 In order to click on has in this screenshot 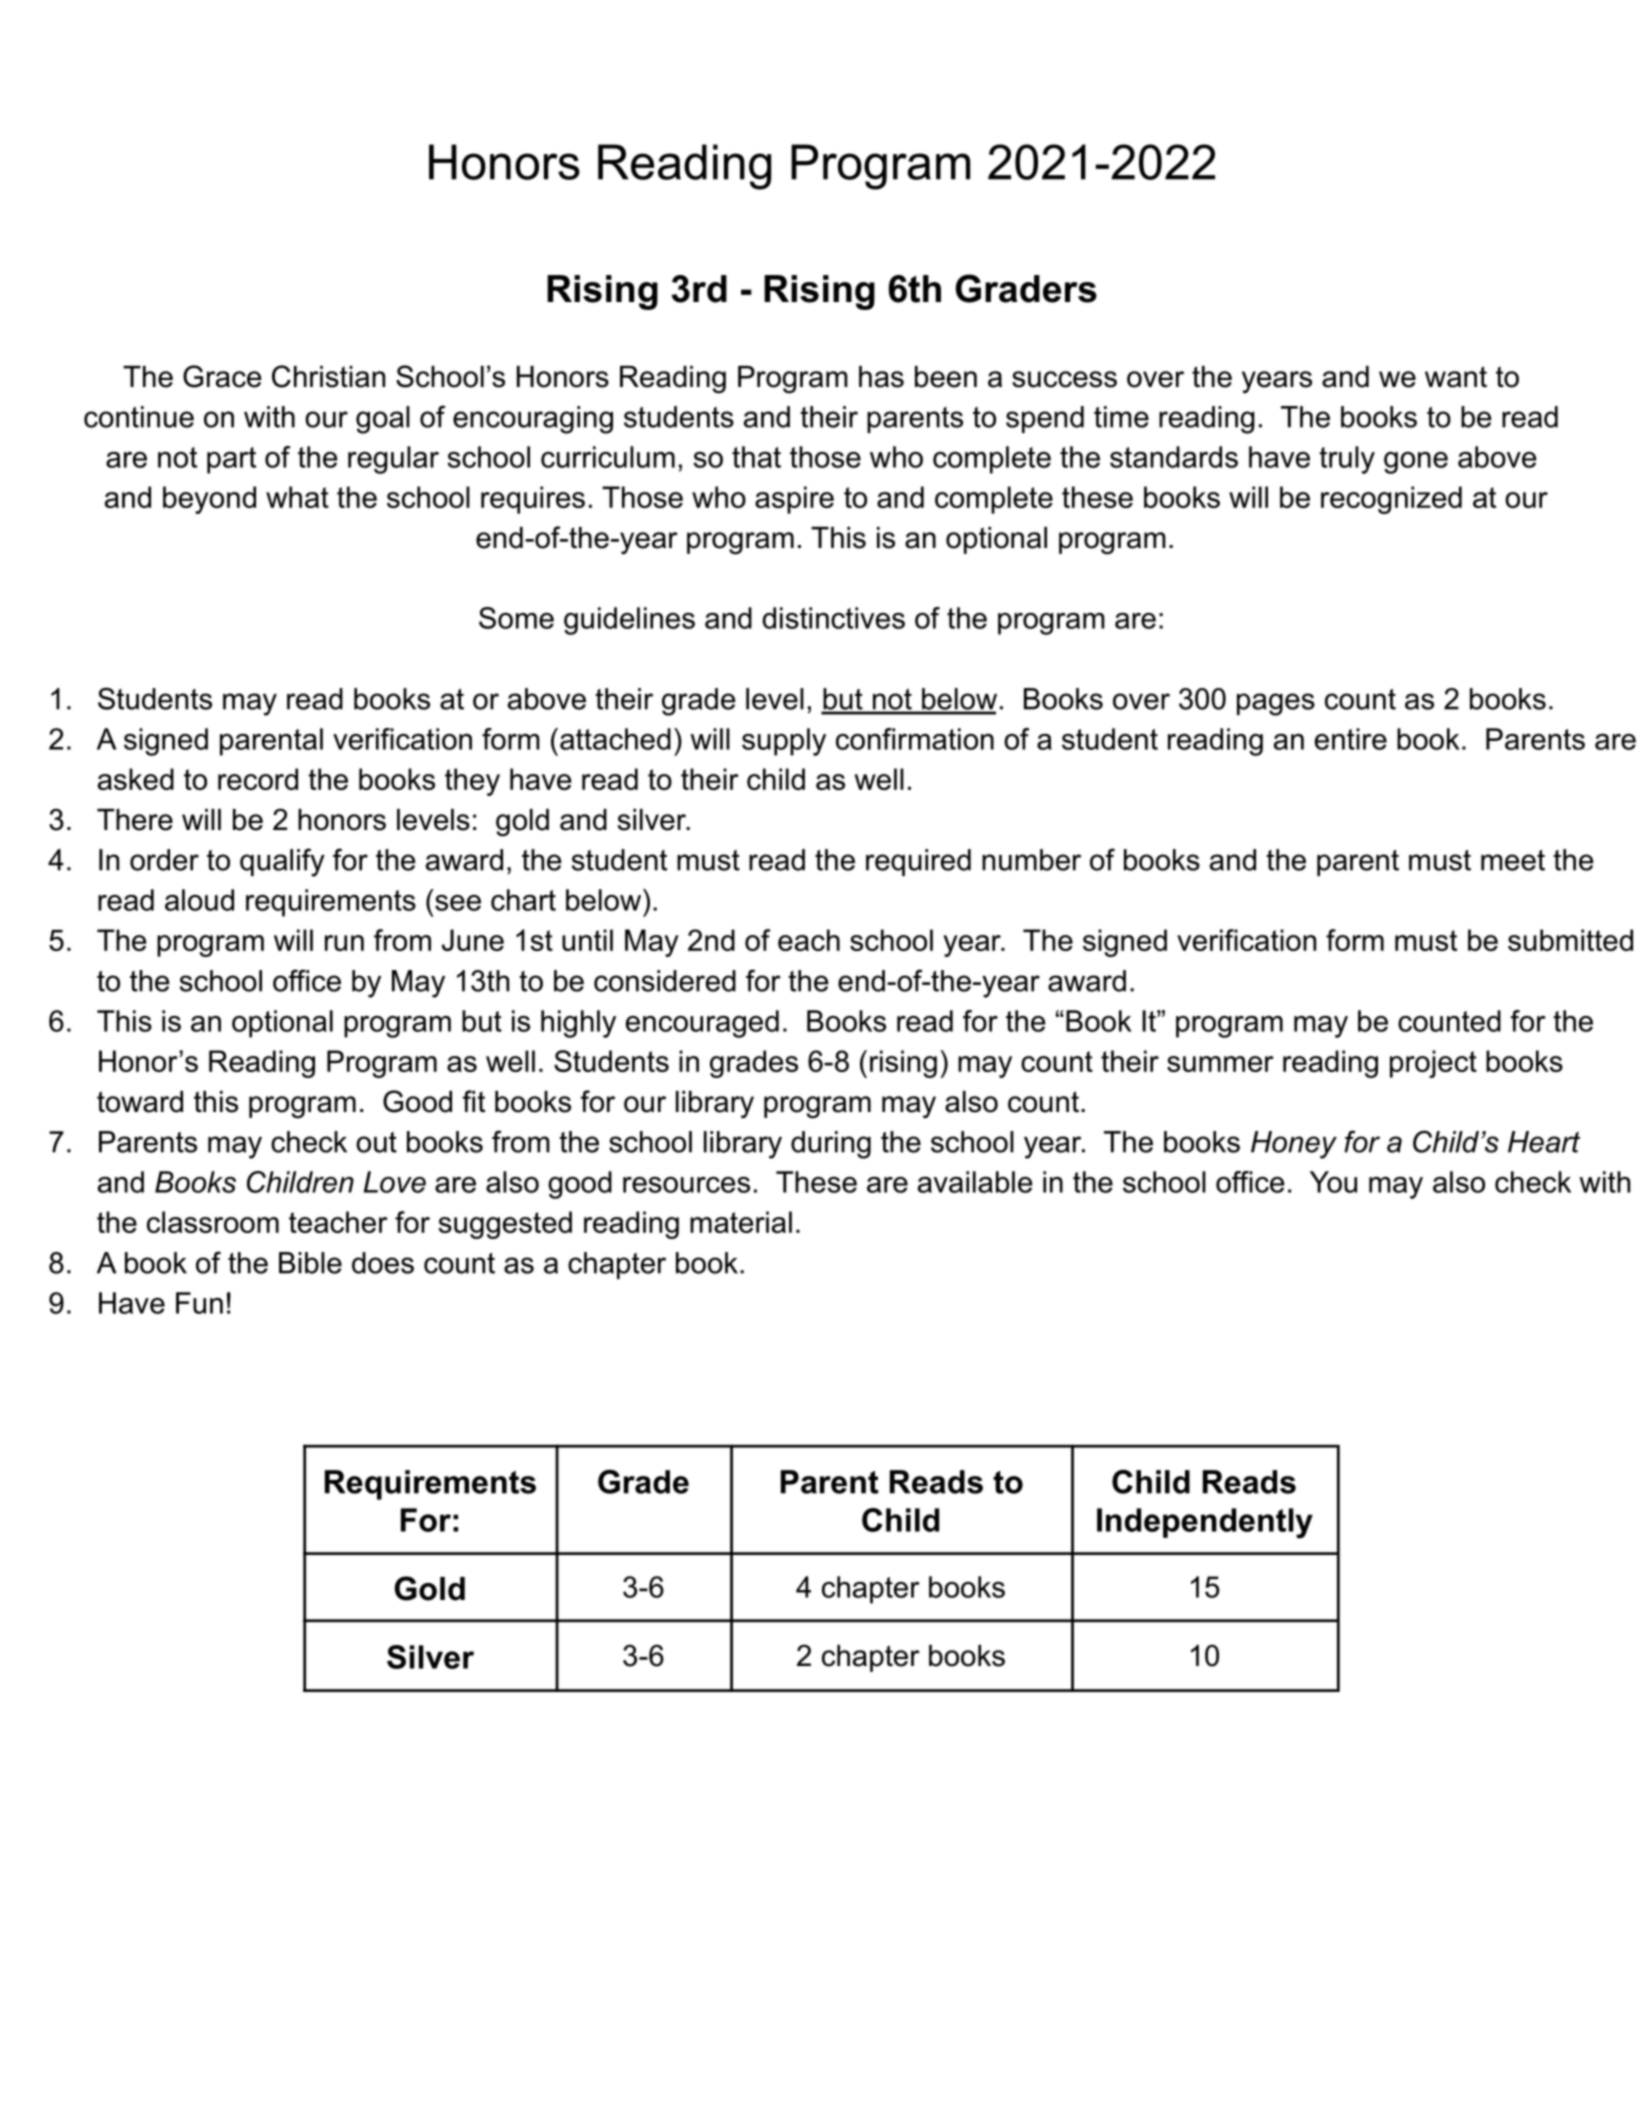, I will do `click(881, 377)`.
